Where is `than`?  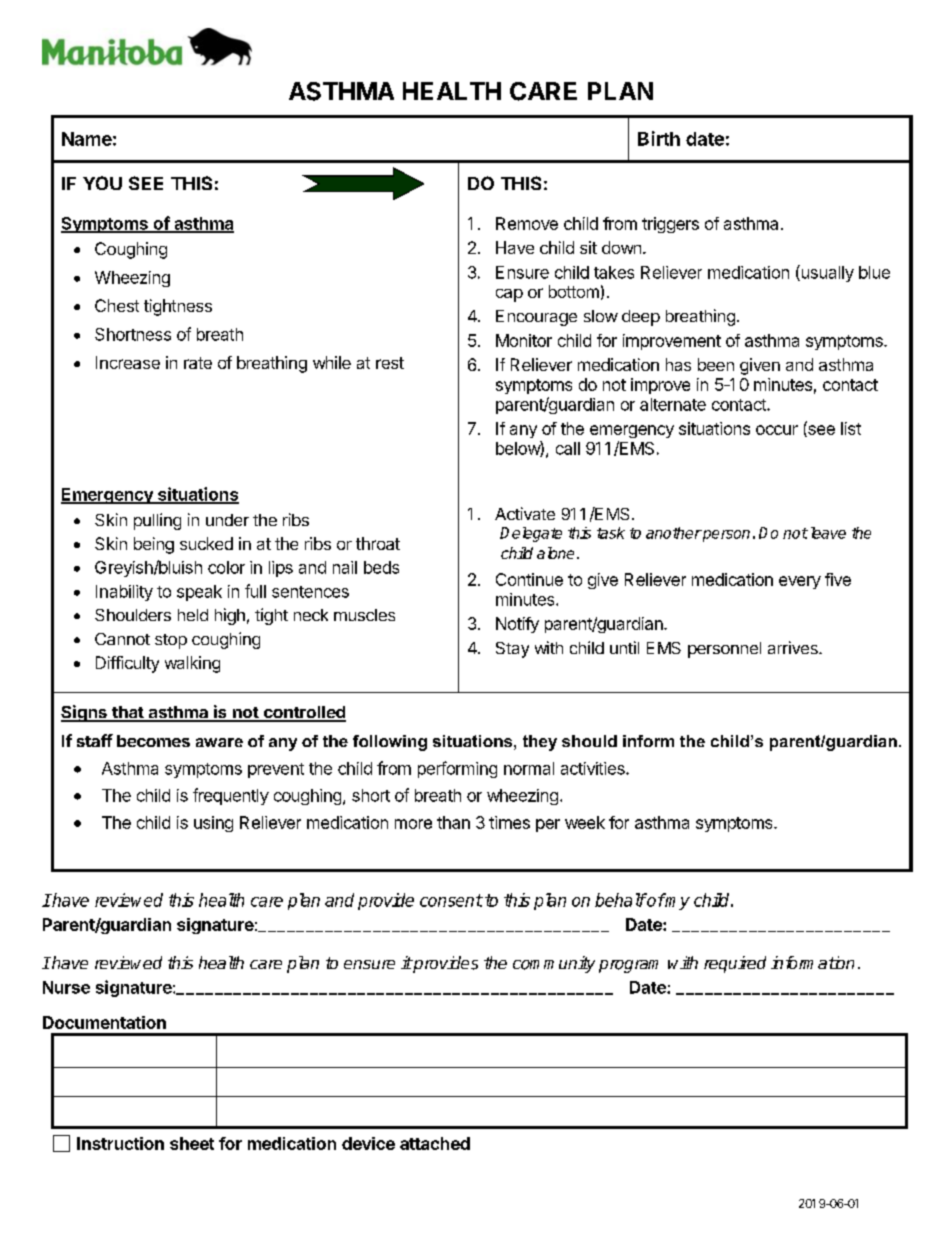
than is located at coordinates (453, 822).
